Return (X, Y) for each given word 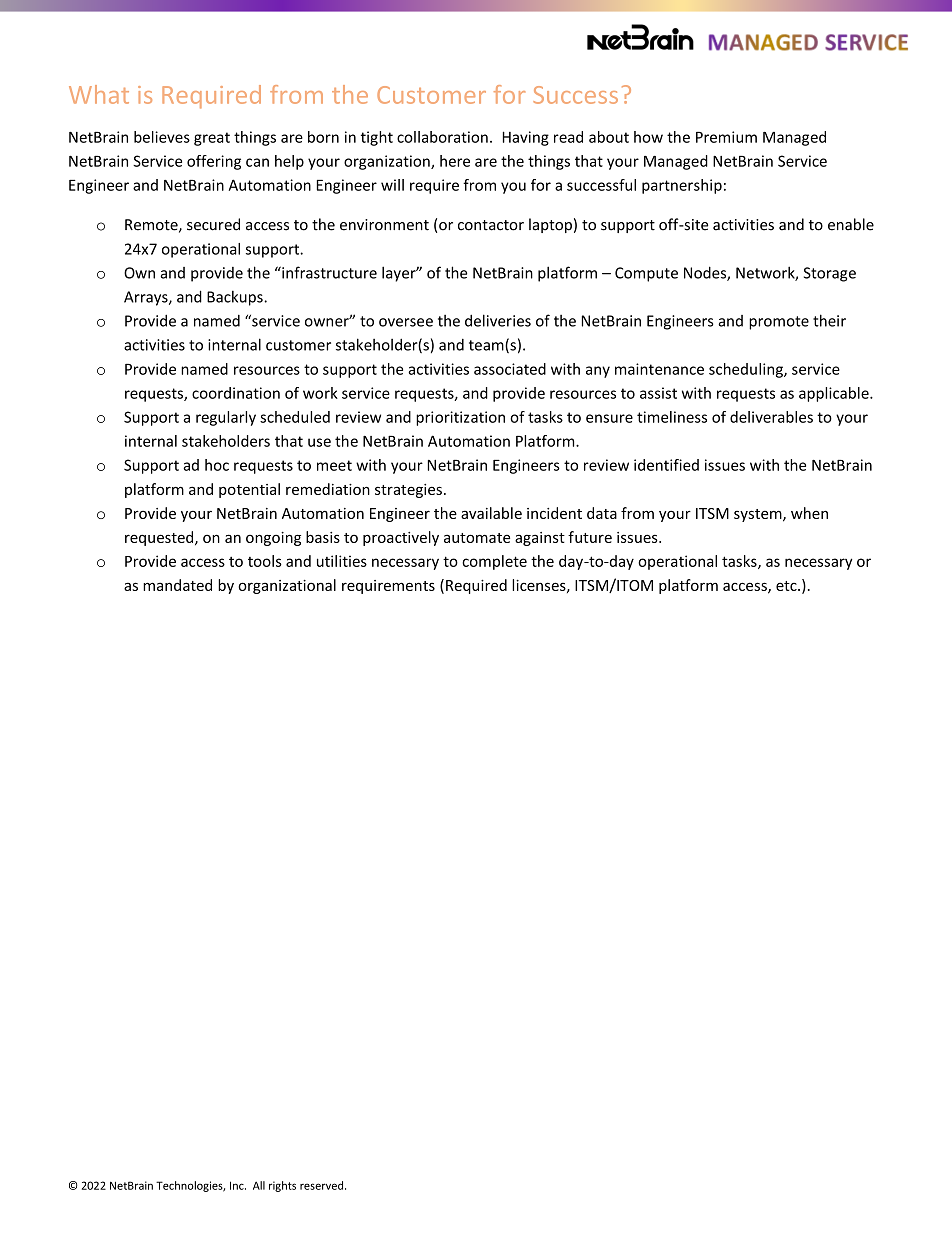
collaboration (442, 137)
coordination (236, 393)
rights (282, 1186)
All (259, 1185)
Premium (726, 137)
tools (265, 561)
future (590, 537)
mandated (177, 585)
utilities (342, 561)
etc (787, 586)
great (212, 139)
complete (494, 562)
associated (510, 369)
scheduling (747, 370)
